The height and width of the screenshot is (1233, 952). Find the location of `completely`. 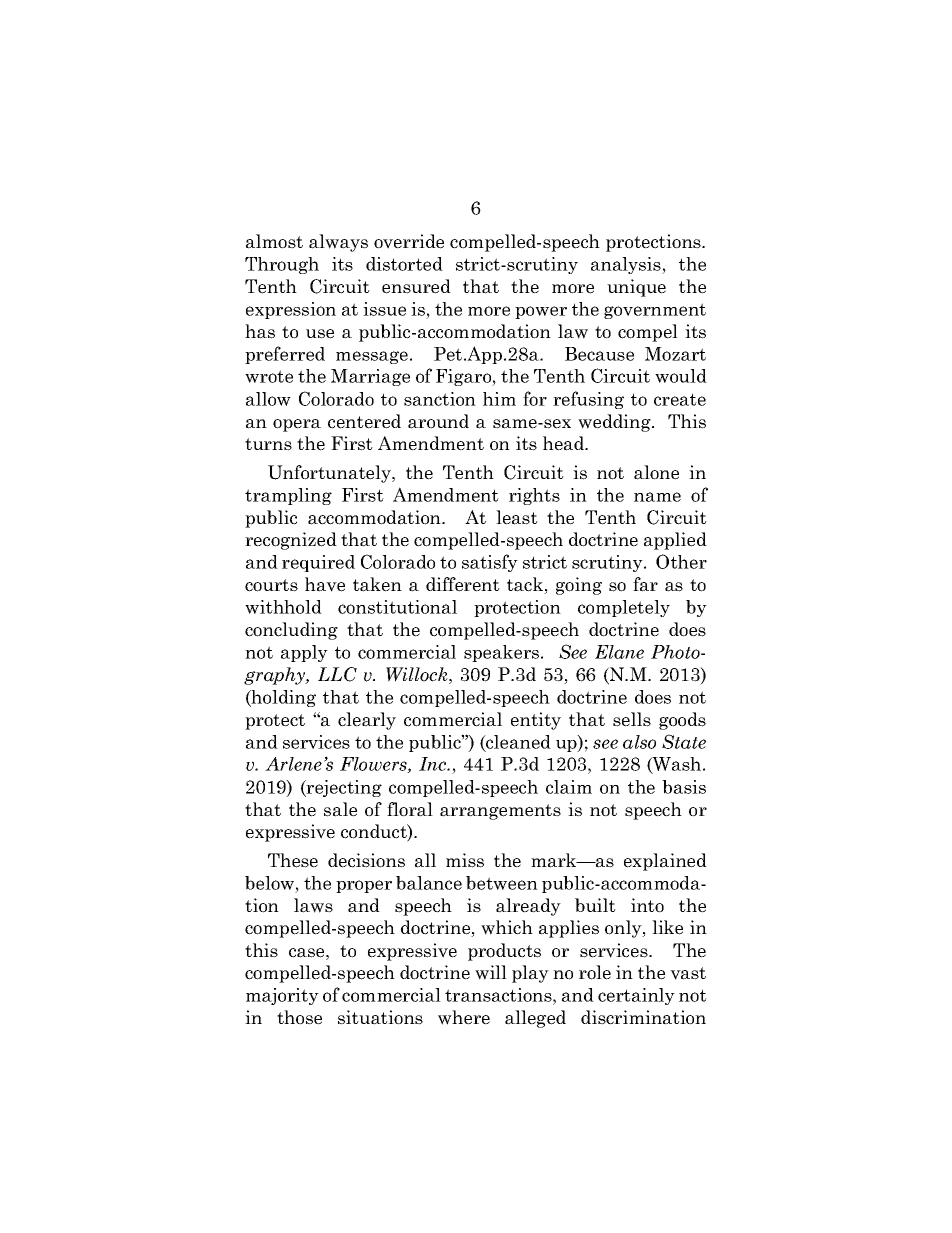

completely is located at coordinates (624, 608).
